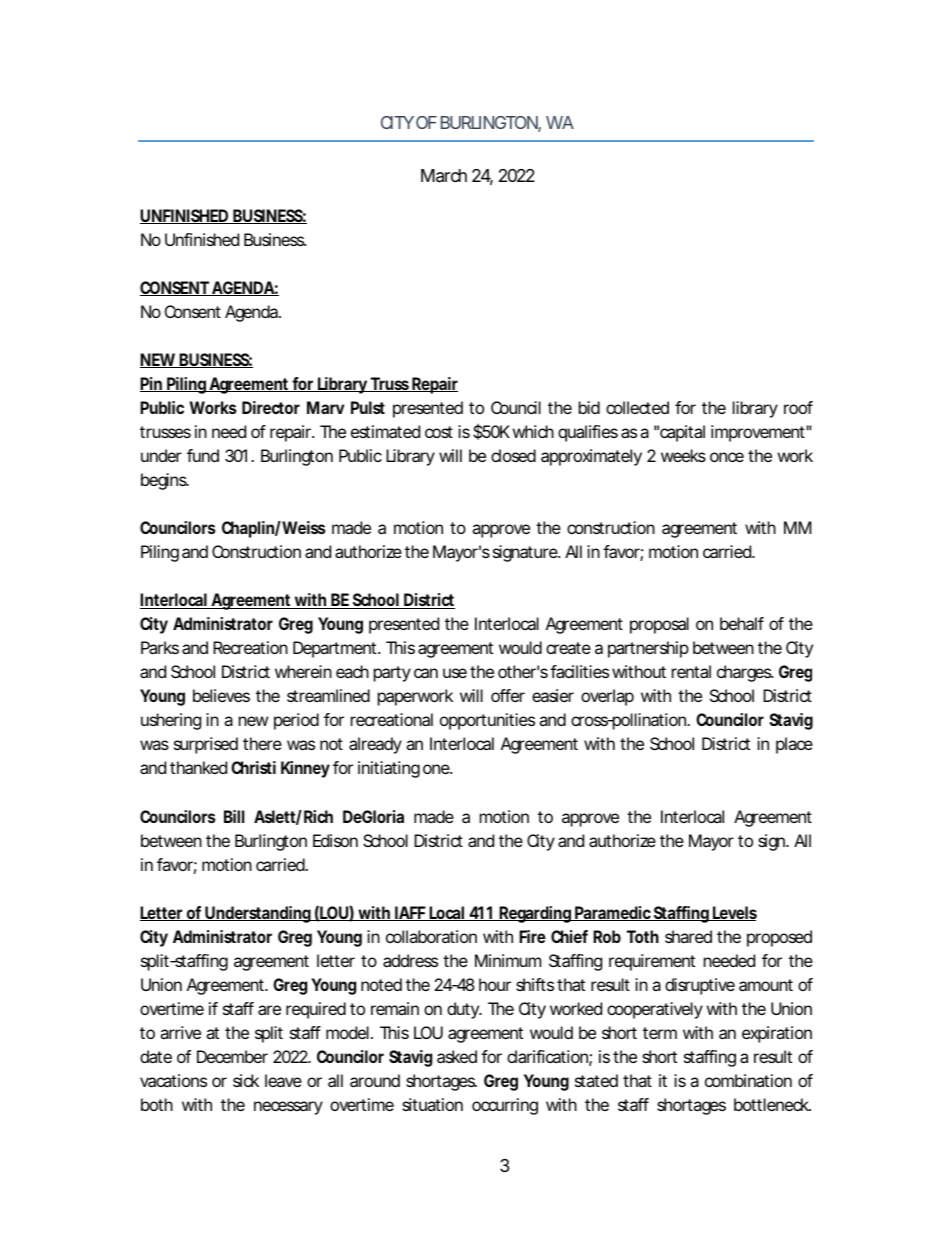 The width and height of the screenshot is (952, 1233). Describe the element at coordinates (457, 1056) in the screenshot. I see `asked` at that location.
